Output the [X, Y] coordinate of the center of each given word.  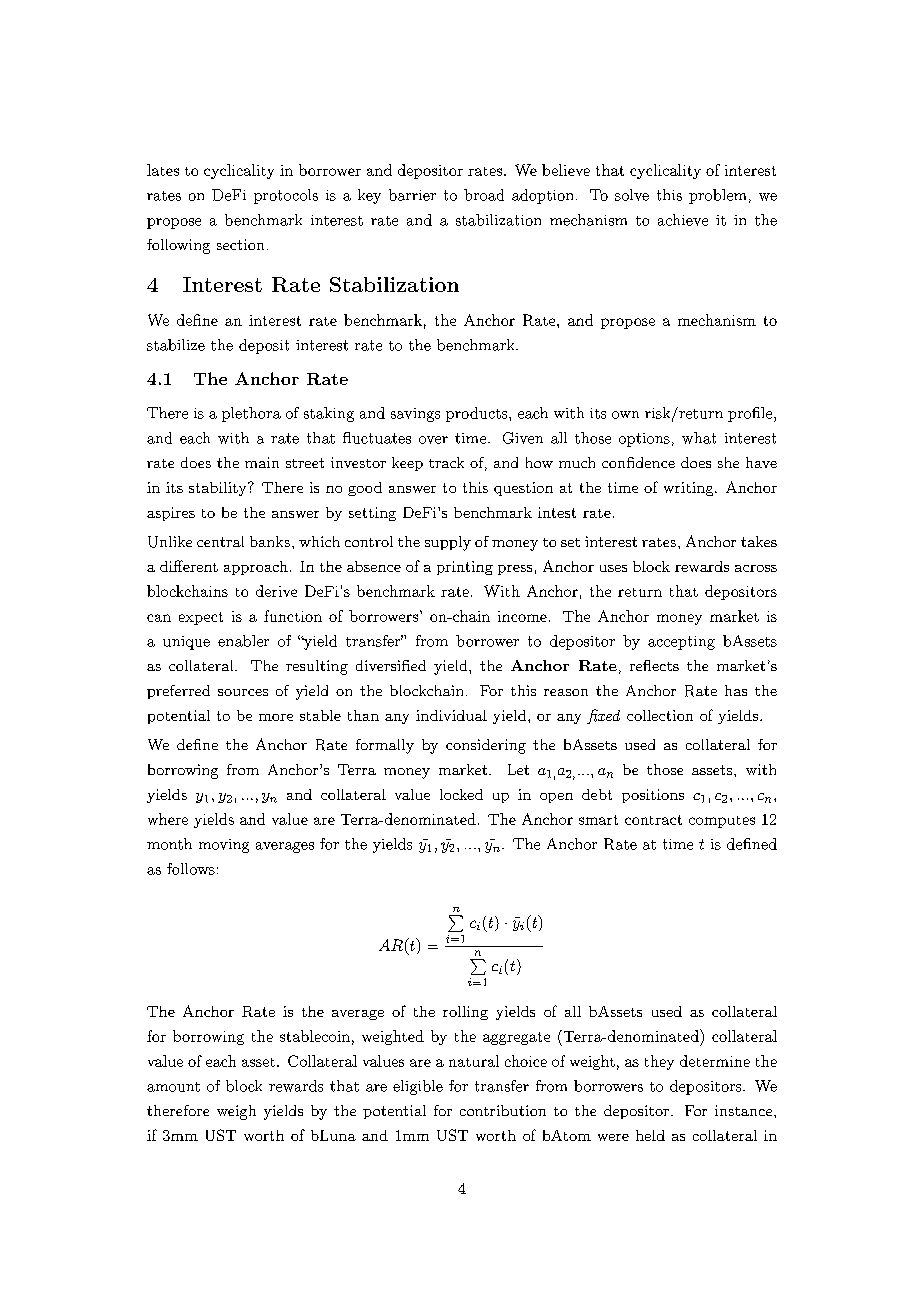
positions [653, 796]
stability [219, 489]
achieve [683, 220]
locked [461, 794]
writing [690, 489]
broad [484, 195]
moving [224, 846]
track [446, 462]
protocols [286, 196]
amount [173, 1087]
